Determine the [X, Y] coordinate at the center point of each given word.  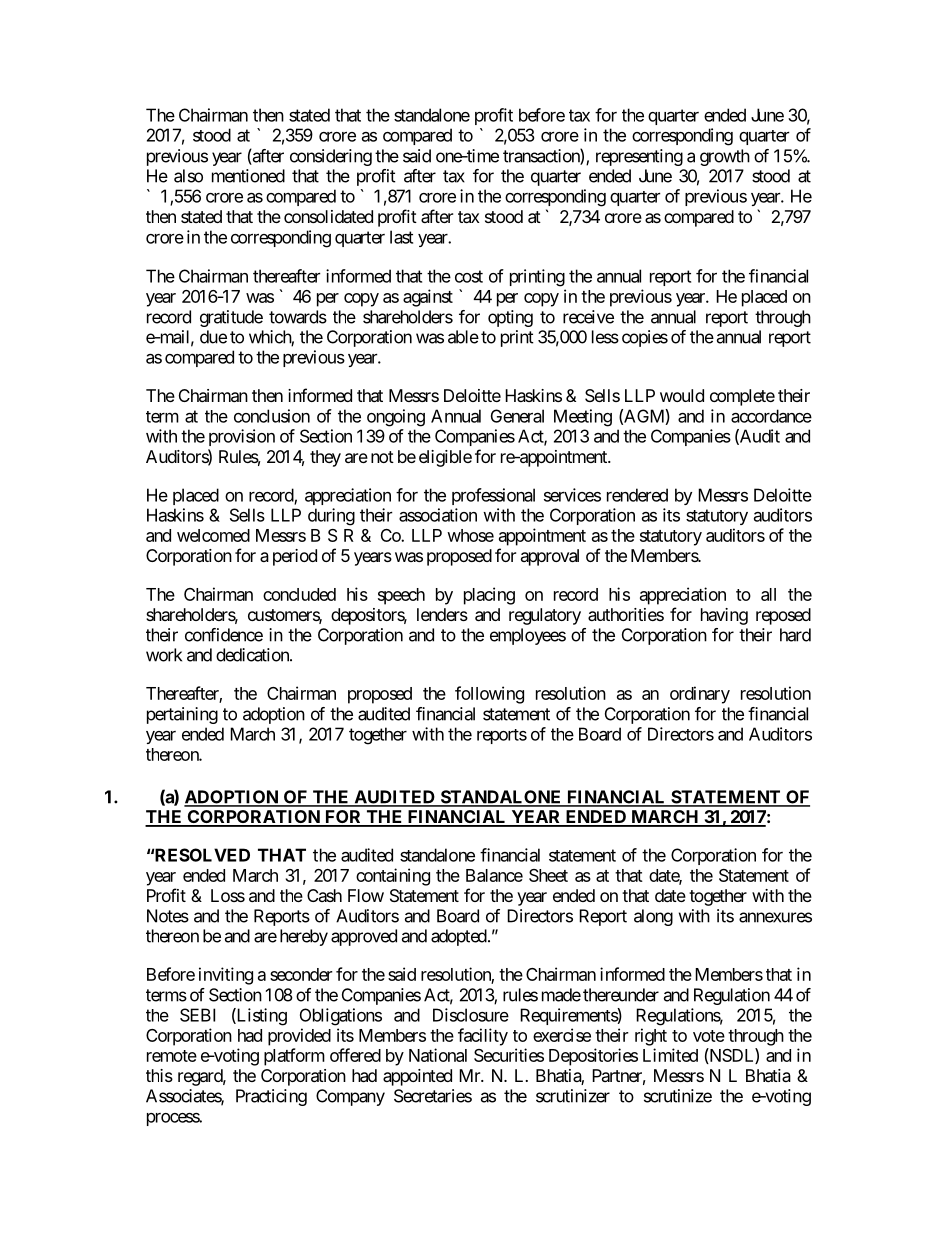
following [489, 695]
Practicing [271, 1097]
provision [242, 437]
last [401, 237]
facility [483, 1037]
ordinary [700, 695]
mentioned [248, 176]
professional [493, 496]
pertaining [182, 715]
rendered [637, 495]
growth [725, 157]
